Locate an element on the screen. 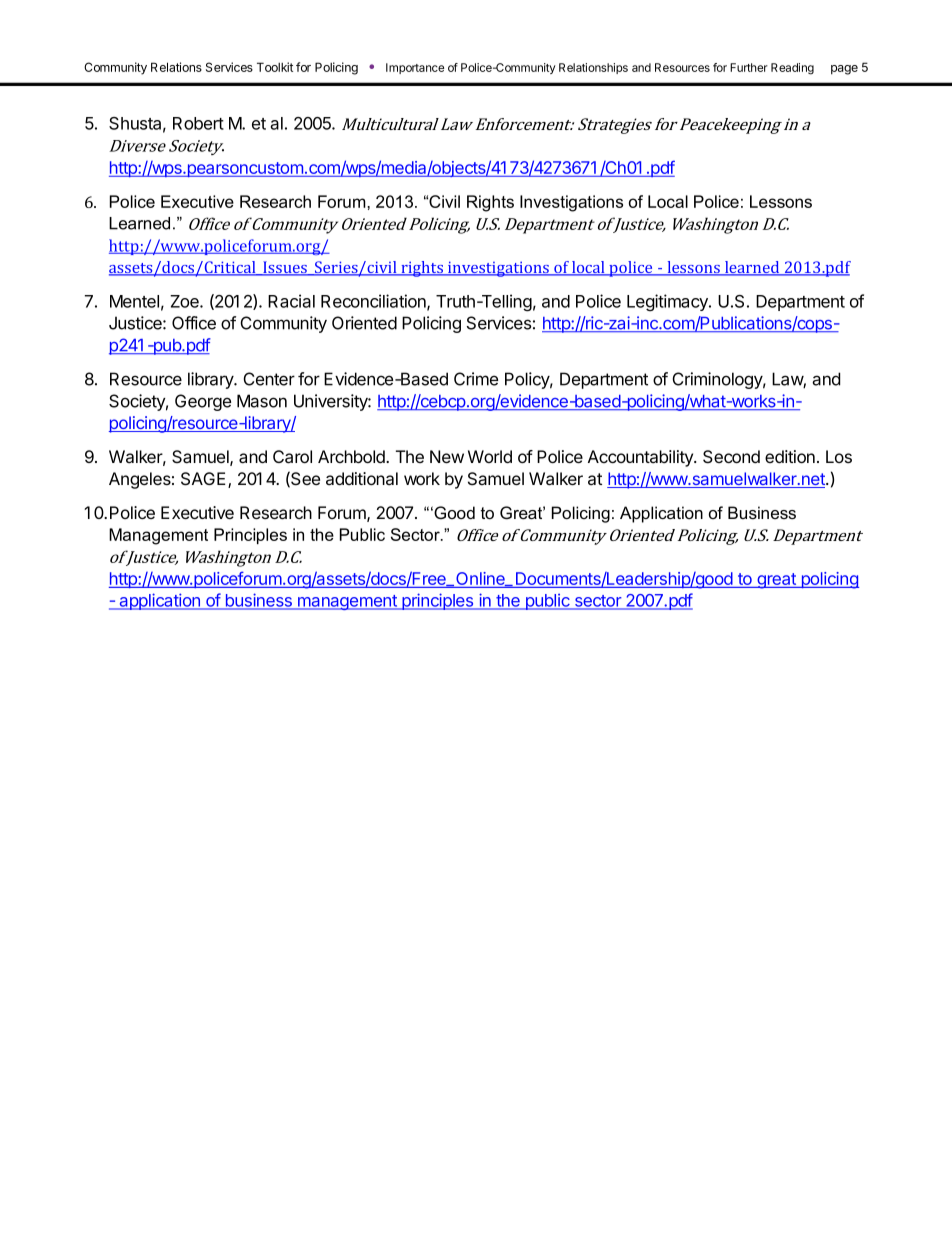  Importance is located at coordinates (415, 68).
